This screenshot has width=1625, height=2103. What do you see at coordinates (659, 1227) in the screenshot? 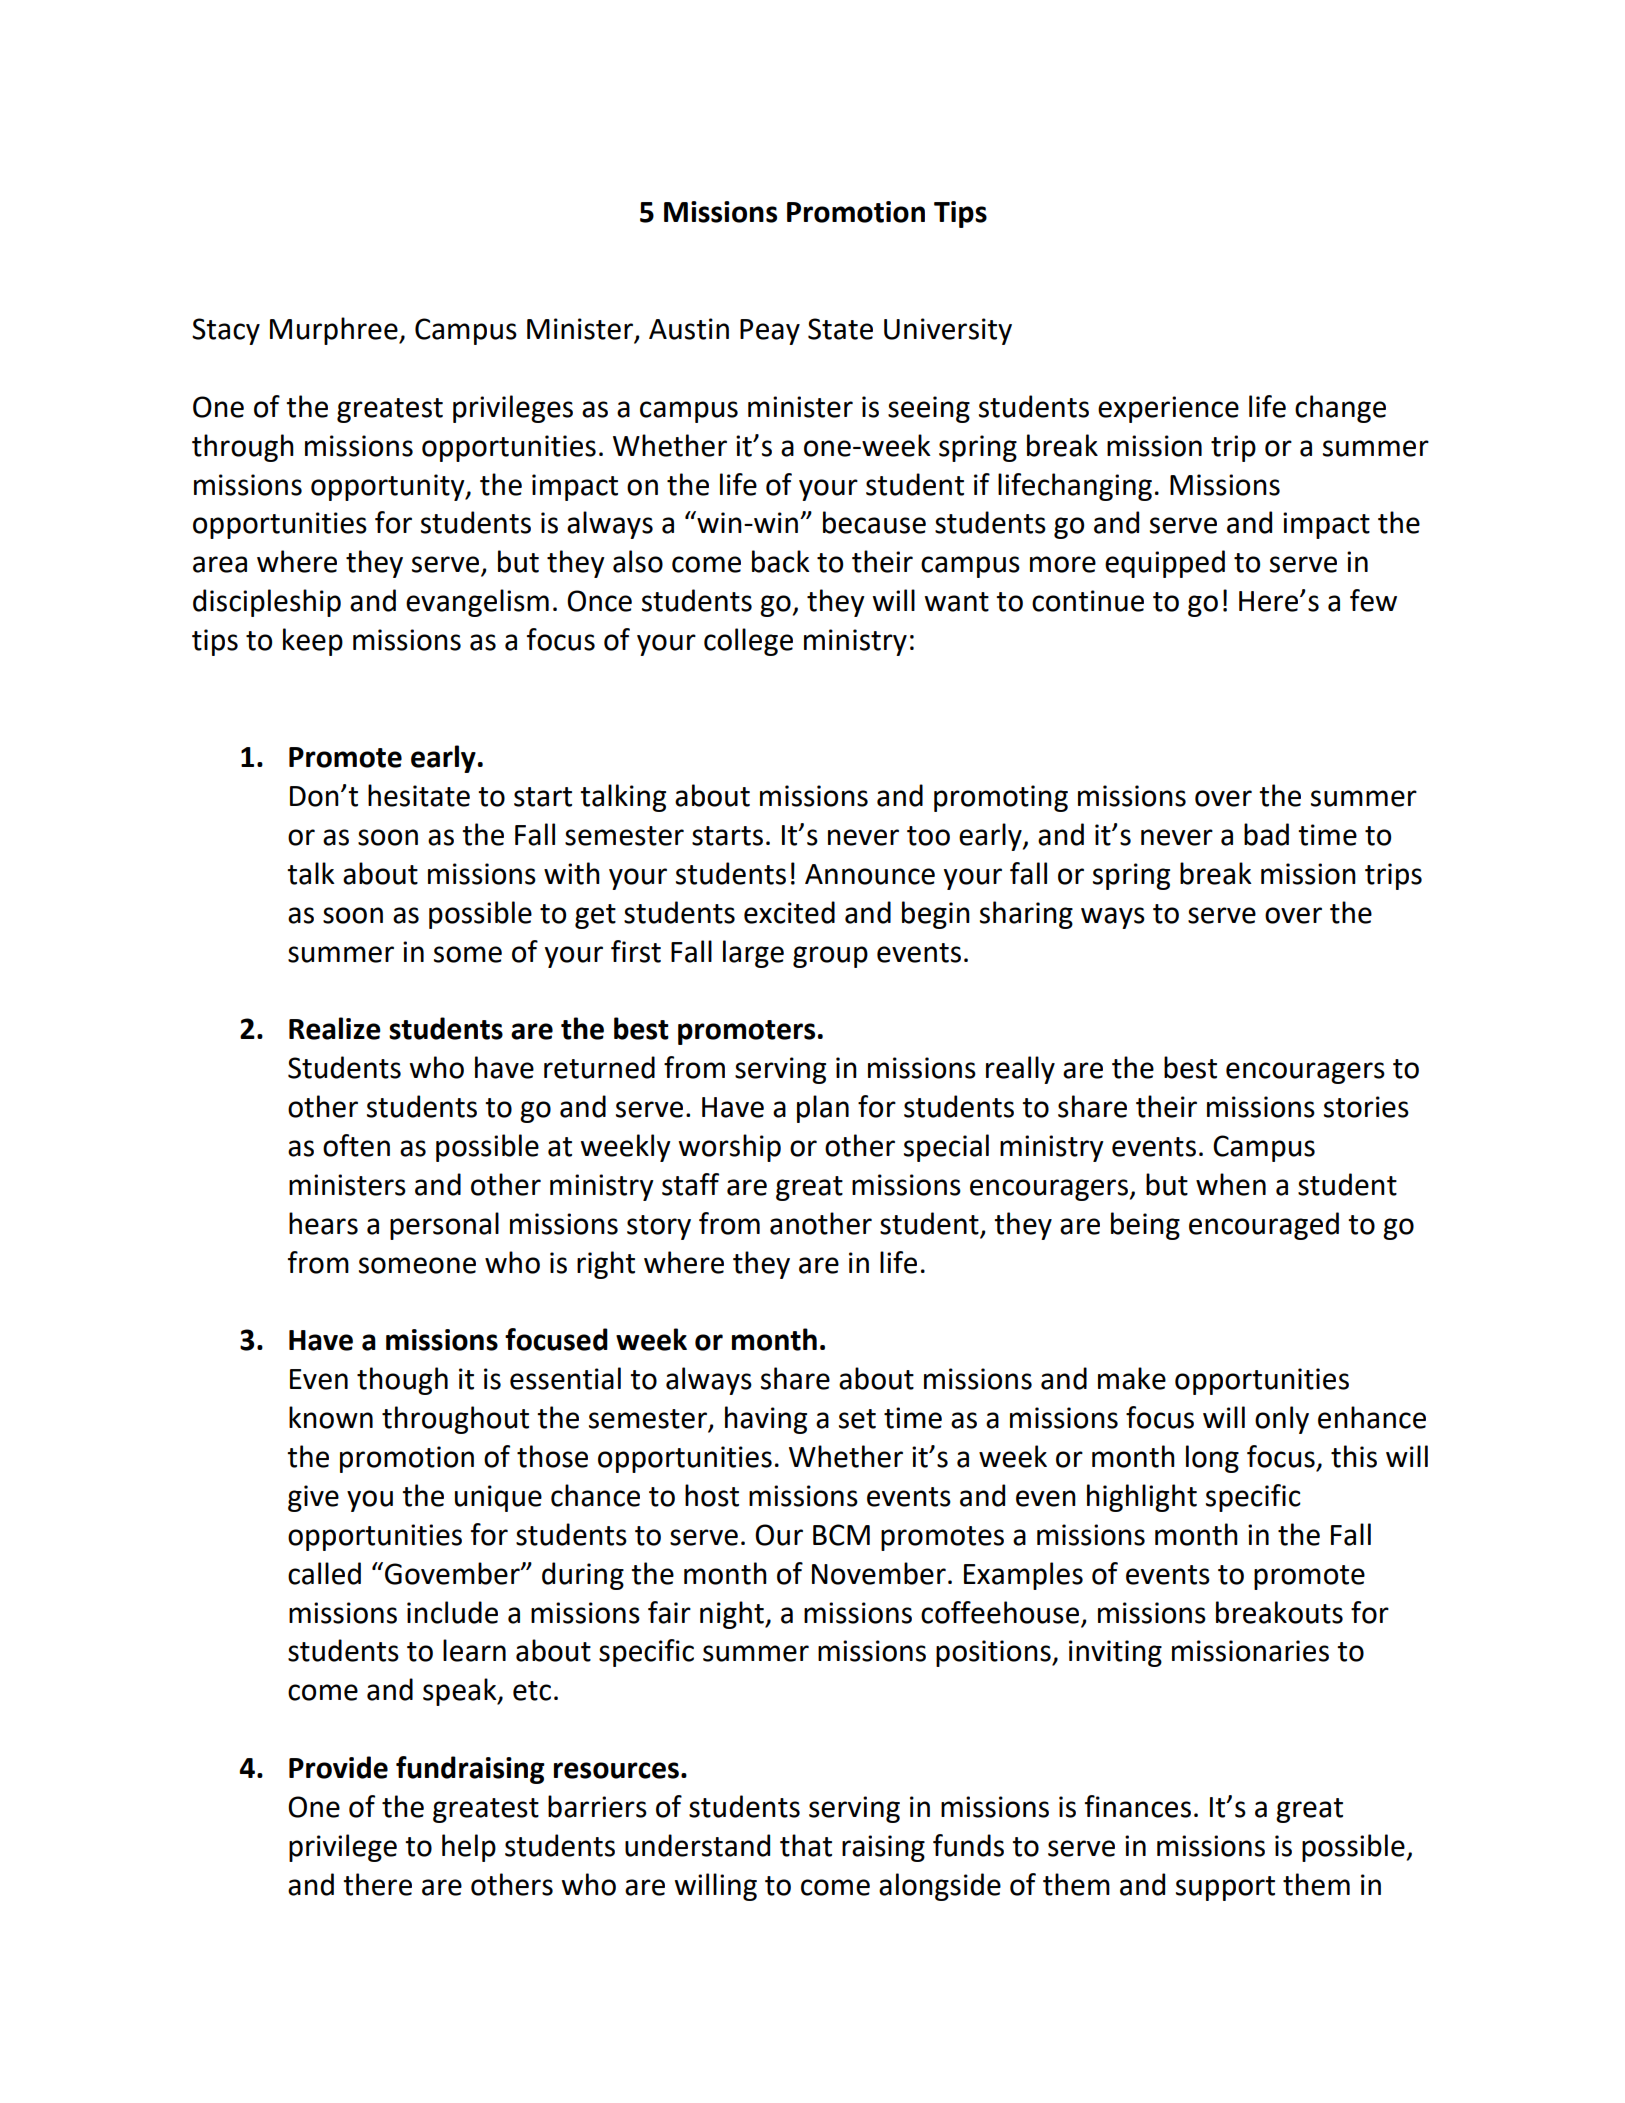
I see `story` at bounding box center [659, 1227].
